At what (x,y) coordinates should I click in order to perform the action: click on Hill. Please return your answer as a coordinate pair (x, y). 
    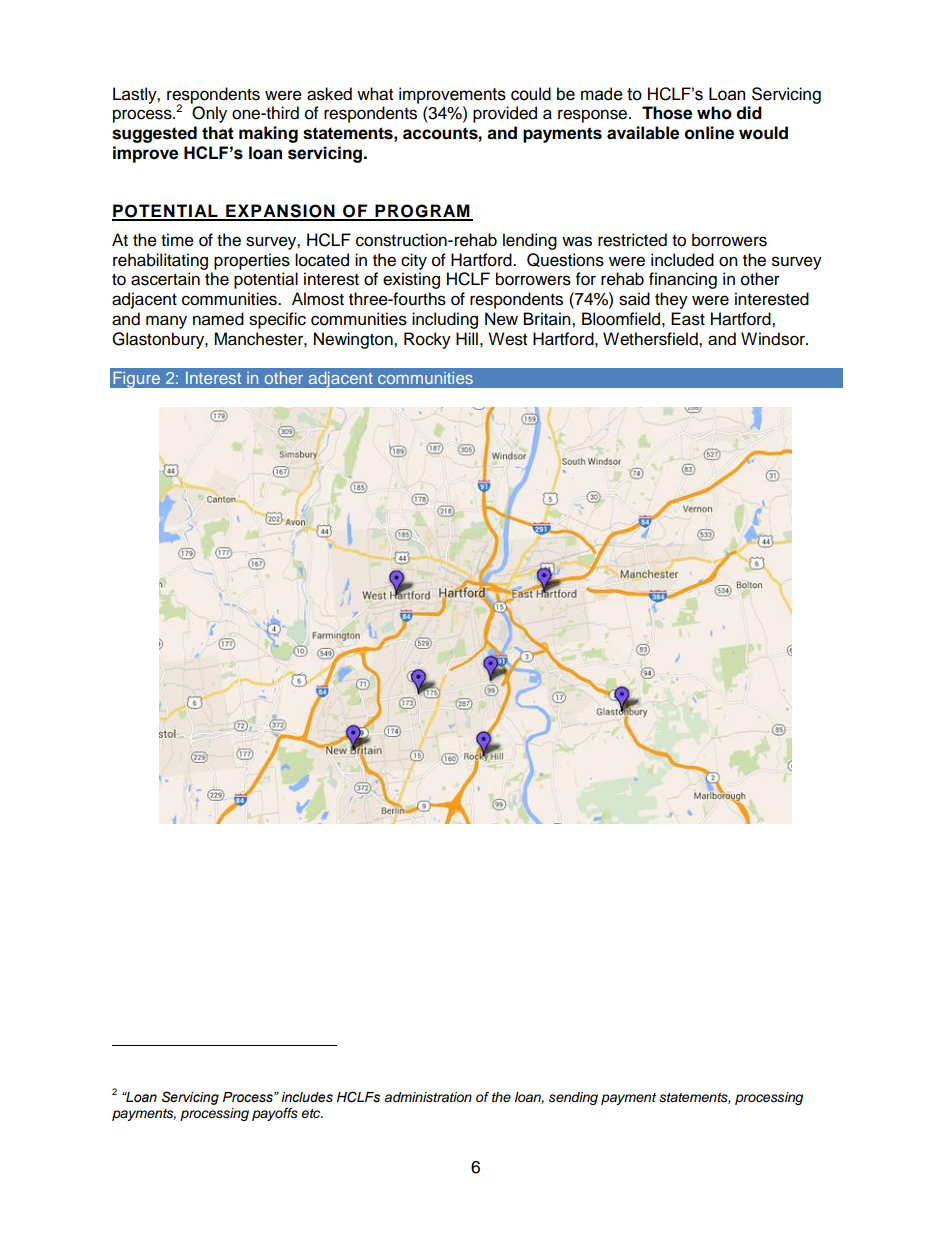
    Looking at the image, I should click on (467, 338).
